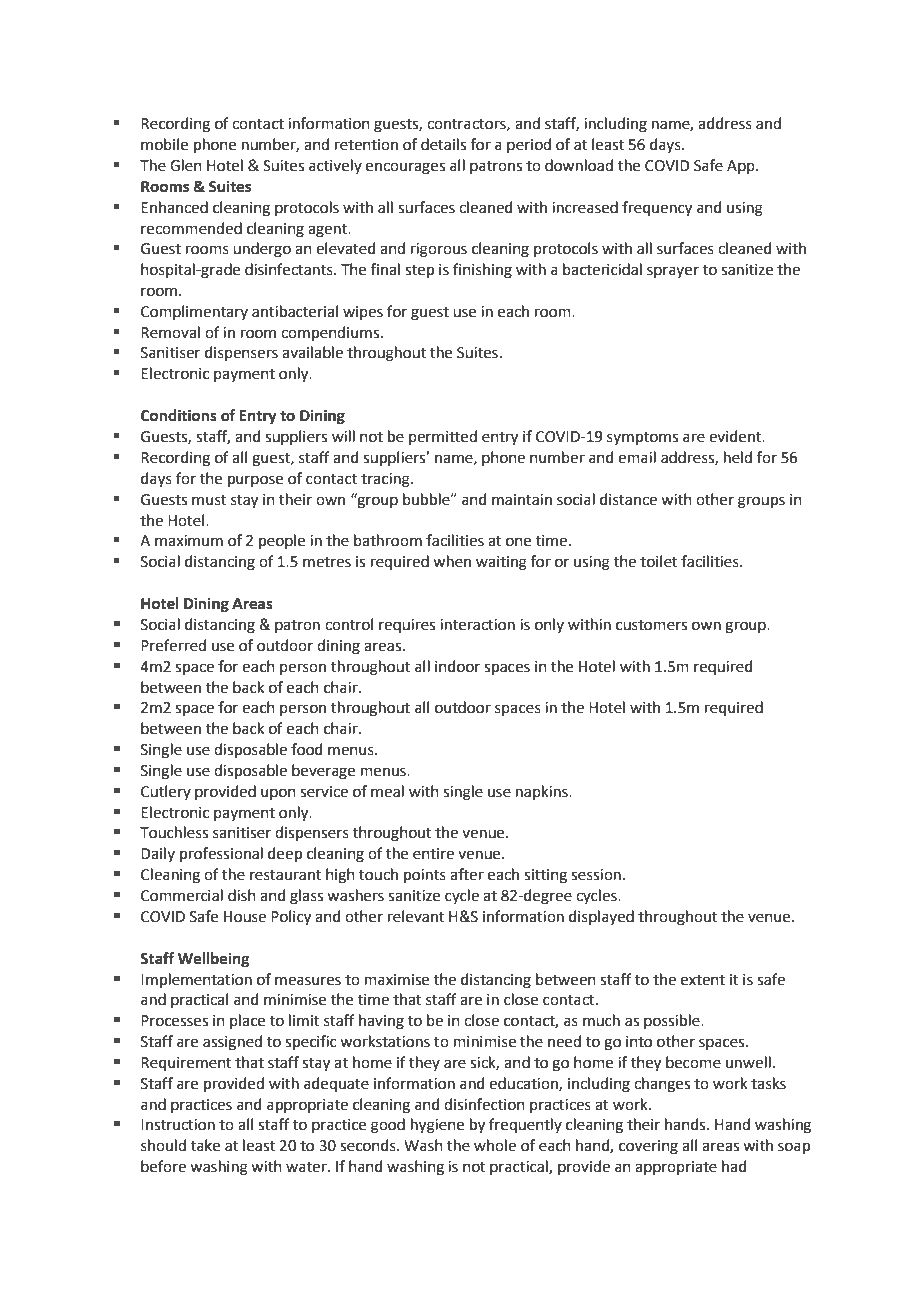 This document has width=924, height=1308. Describe the element at coordinates (657, 209) in the document. I see `frequency` at that location.
